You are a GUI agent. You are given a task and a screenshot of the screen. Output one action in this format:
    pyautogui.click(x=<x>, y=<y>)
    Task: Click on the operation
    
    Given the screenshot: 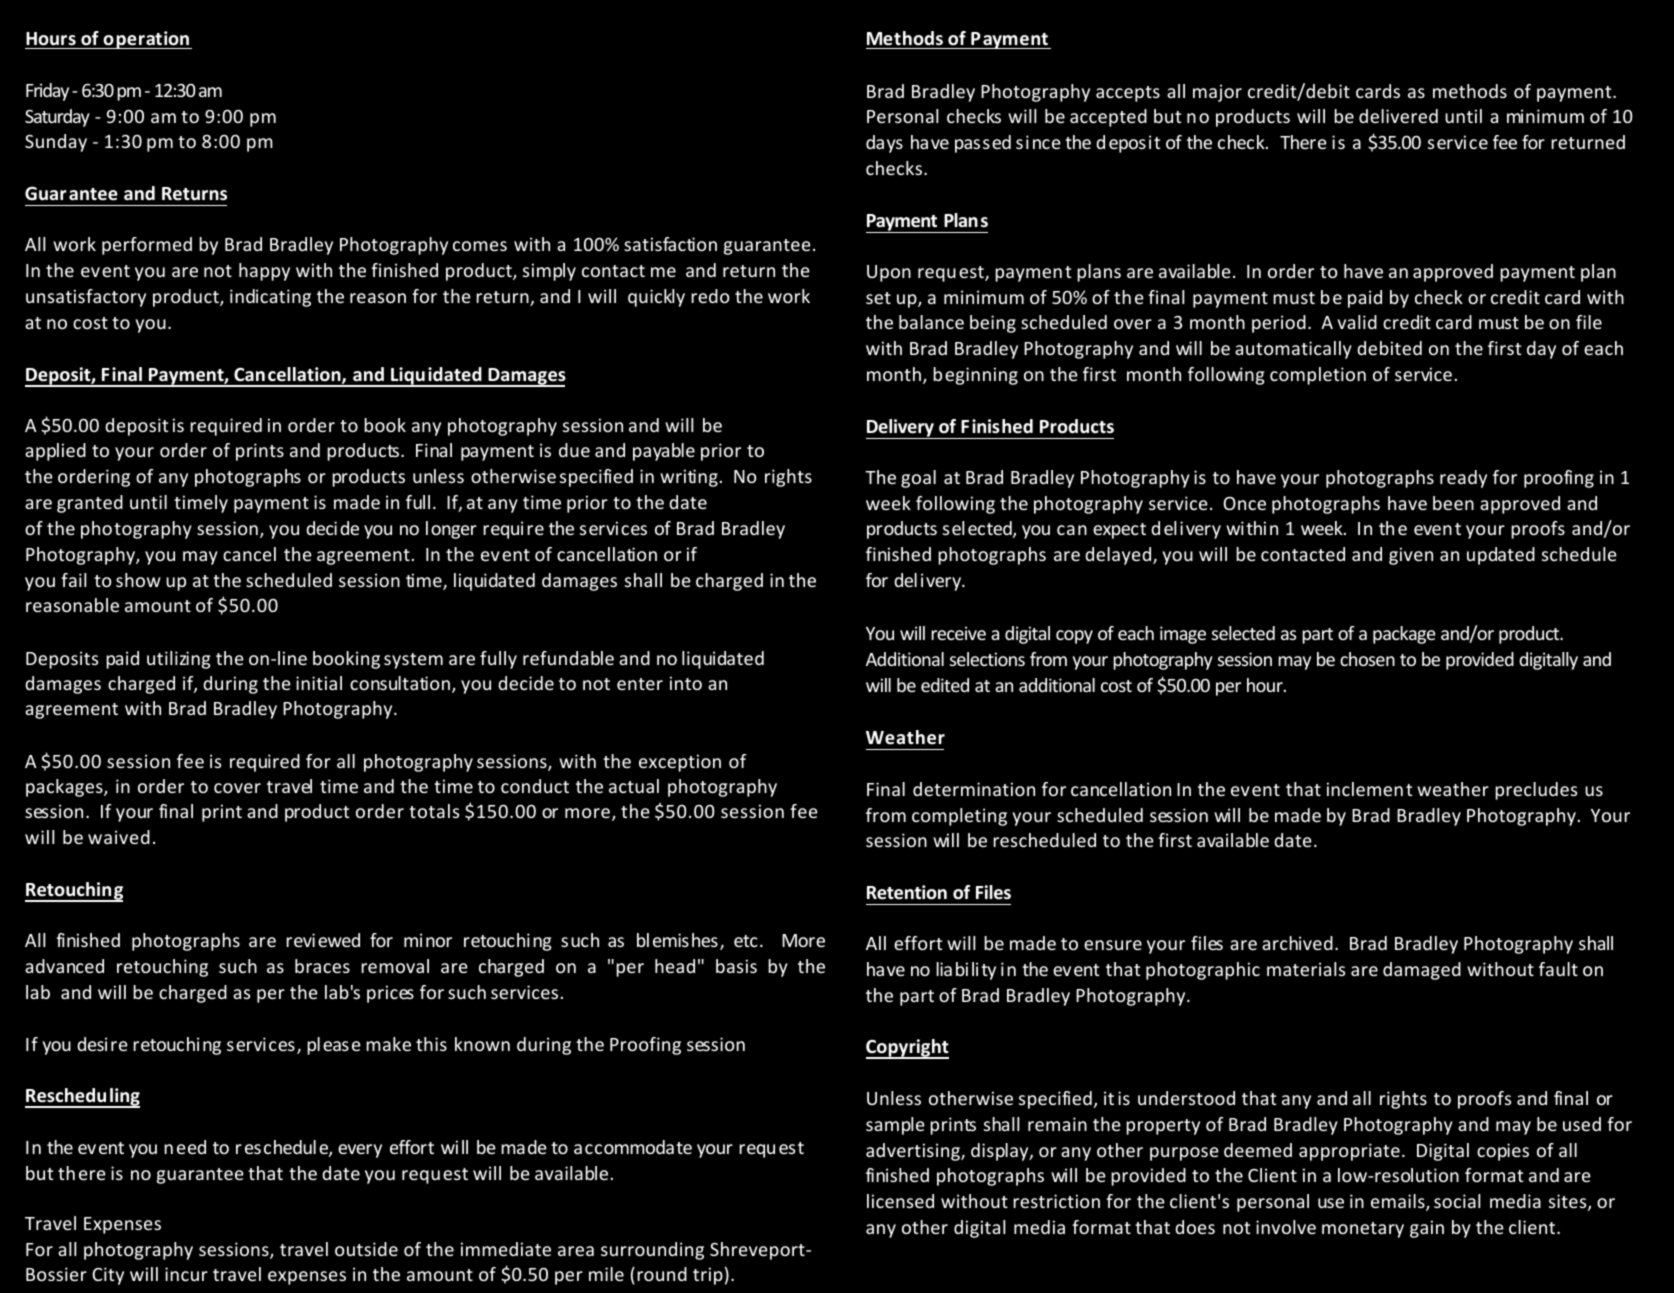 What is the action you would take?
    pyautogui.click(x=146, y=40)
